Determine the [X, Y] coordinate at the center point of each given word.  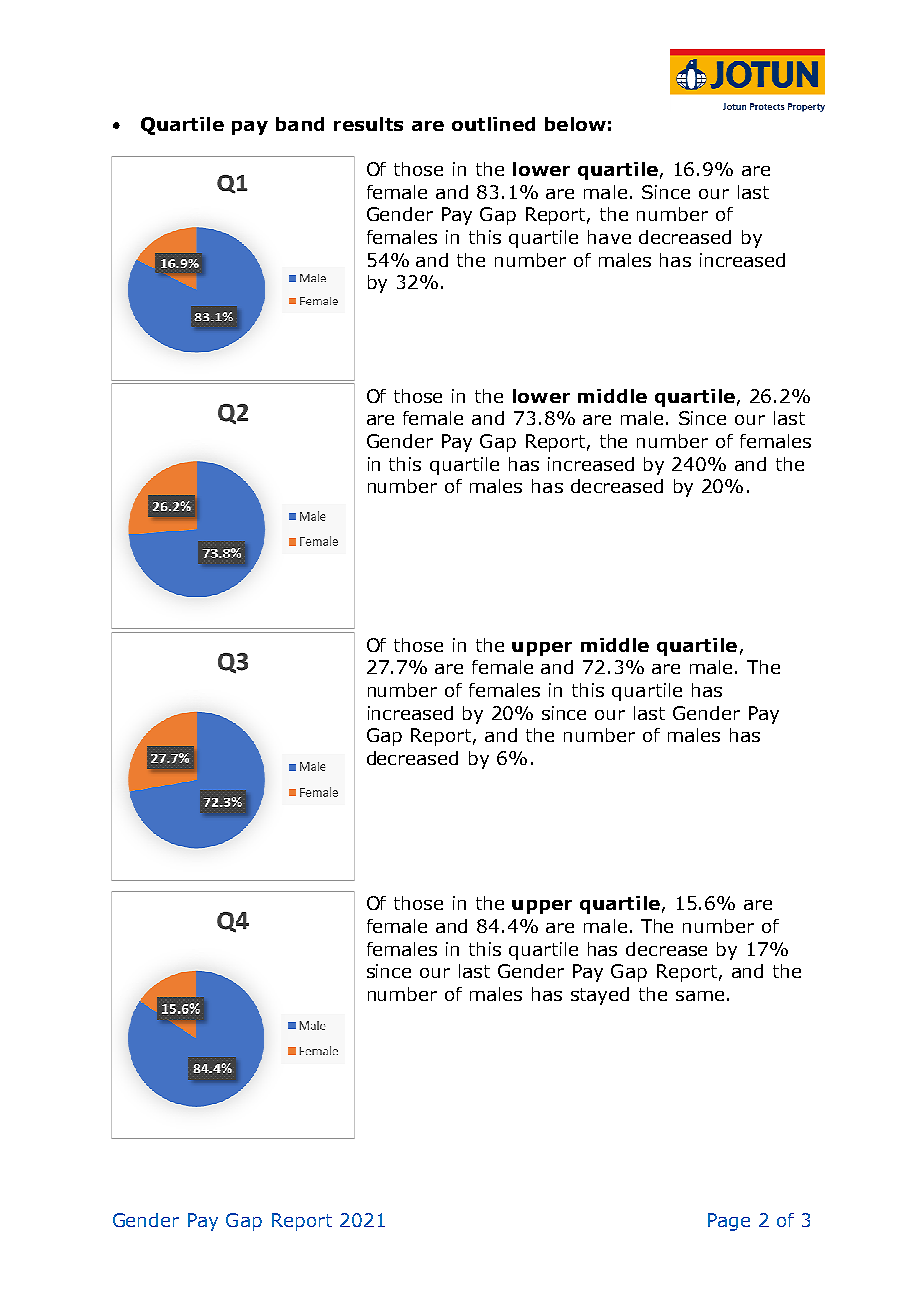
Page [729, 1222]
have [609, 237]
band [300, 124]
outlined [493, 124]
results [368, 124]
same [700, 996]
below [575, 124]
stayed [600, 996]
